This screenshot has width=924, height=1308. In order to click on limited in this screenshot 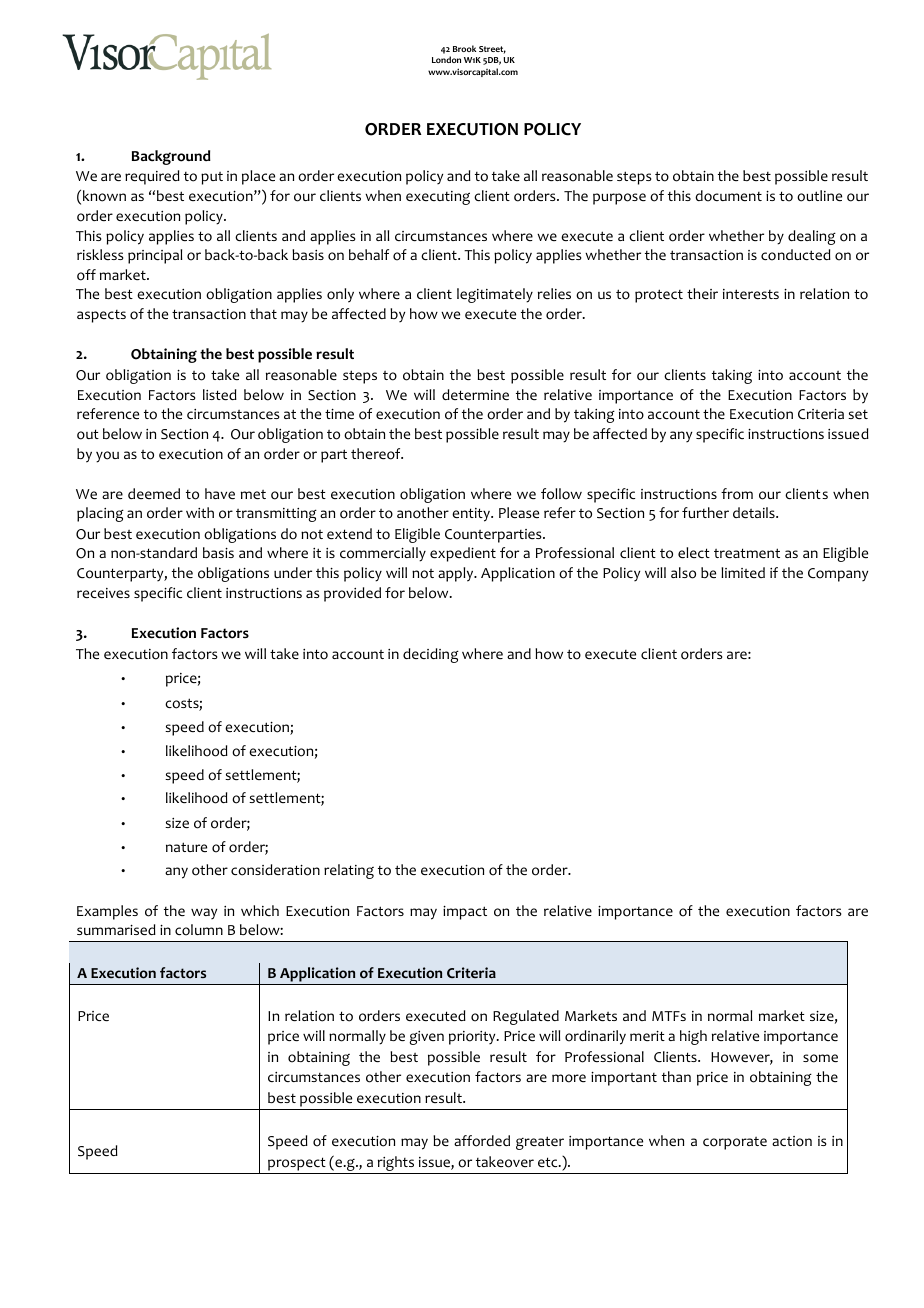, I will do `click(743, 572)`.
